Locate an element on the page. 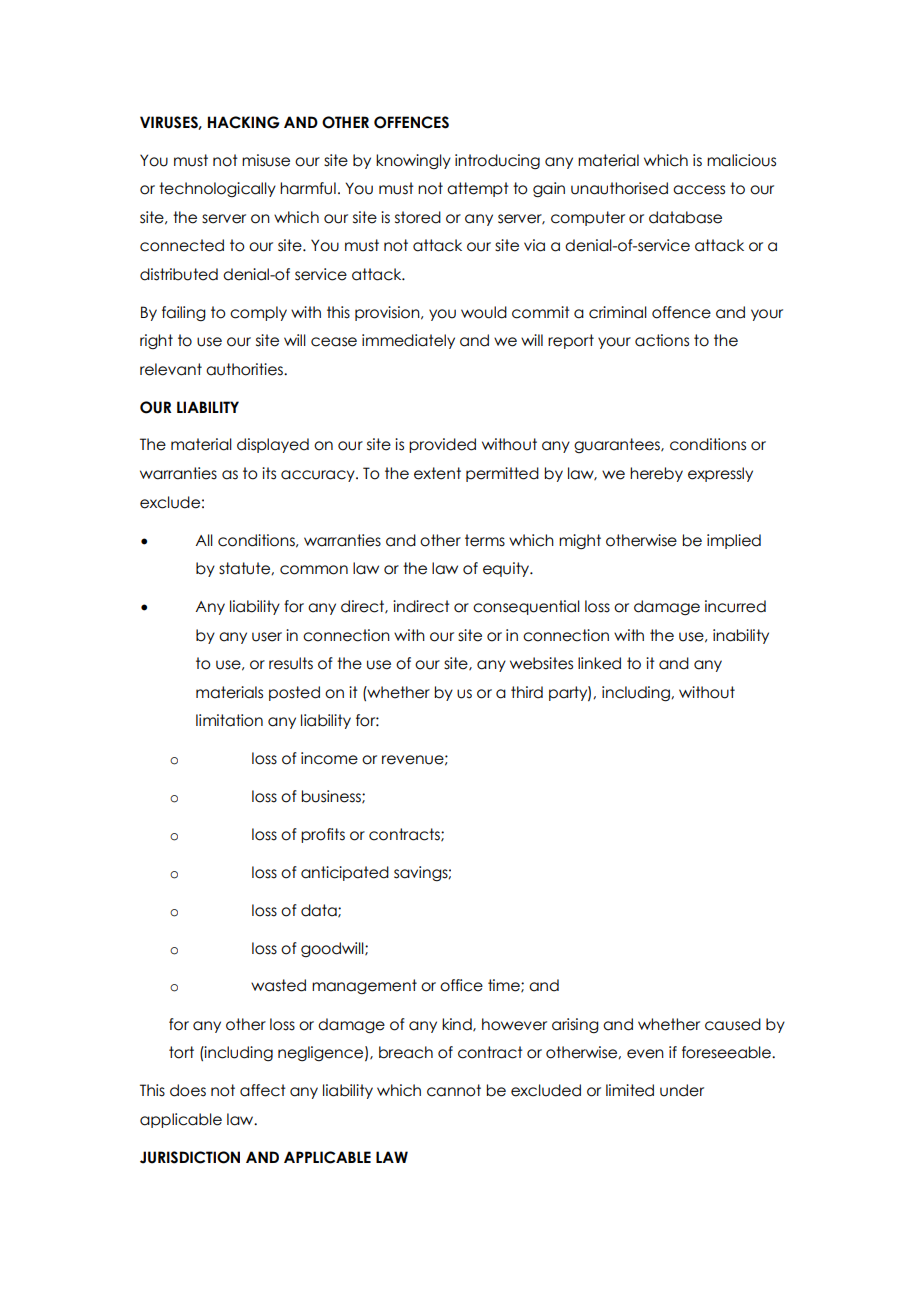  linked is located at coordinates (599, 663).
